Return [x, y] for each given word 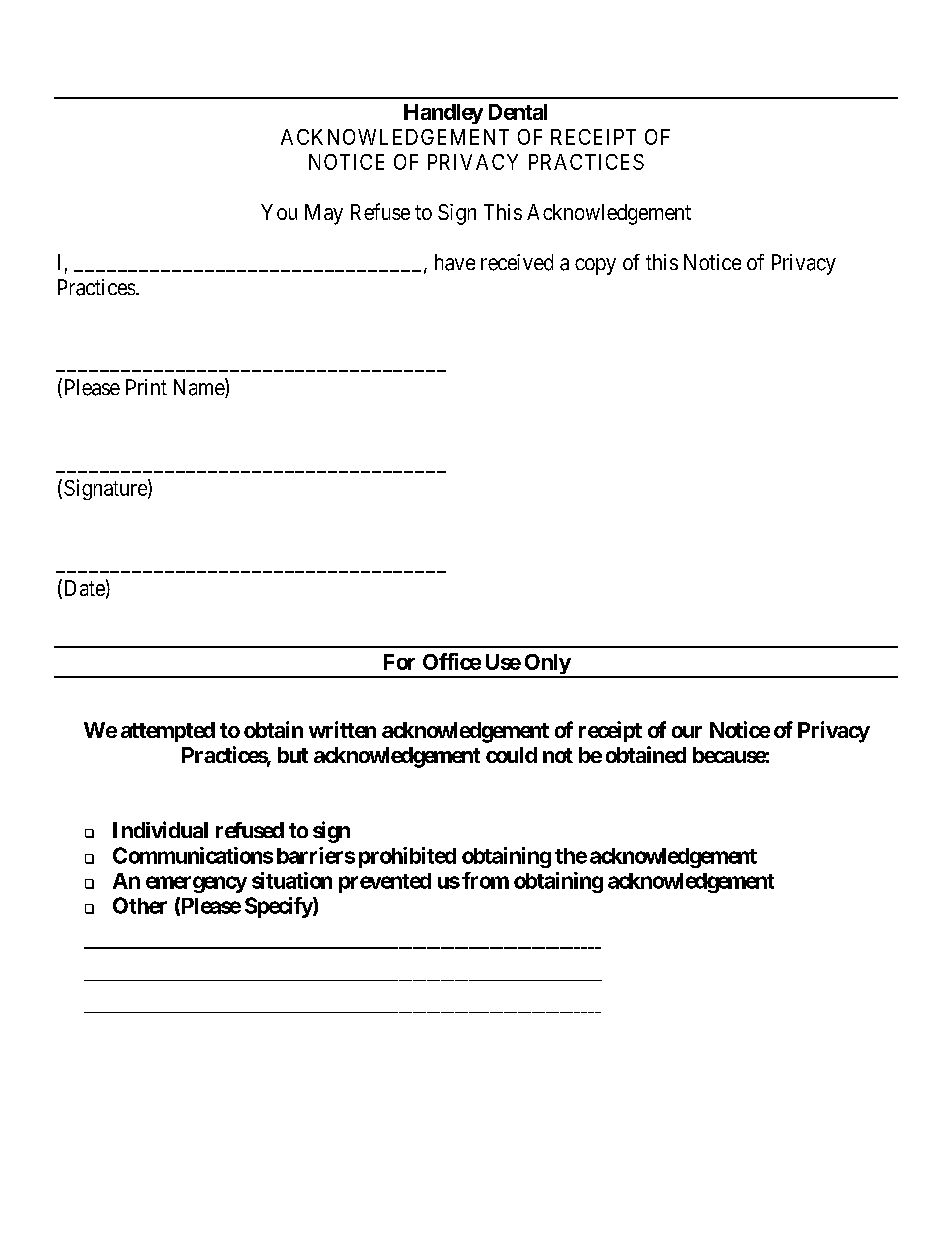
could [511, 755]
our [687, 732]
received [517, 262]
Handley [443, 114]
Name [200, 388]
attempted [168, 732]
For [399, 662]
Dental [518, 112]
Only [546, 665]
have [455, 262]
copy [595, 266]
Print [146, 387]
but [293, 755]
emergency [196, 884]
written [342, 729]
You [279, 212]
